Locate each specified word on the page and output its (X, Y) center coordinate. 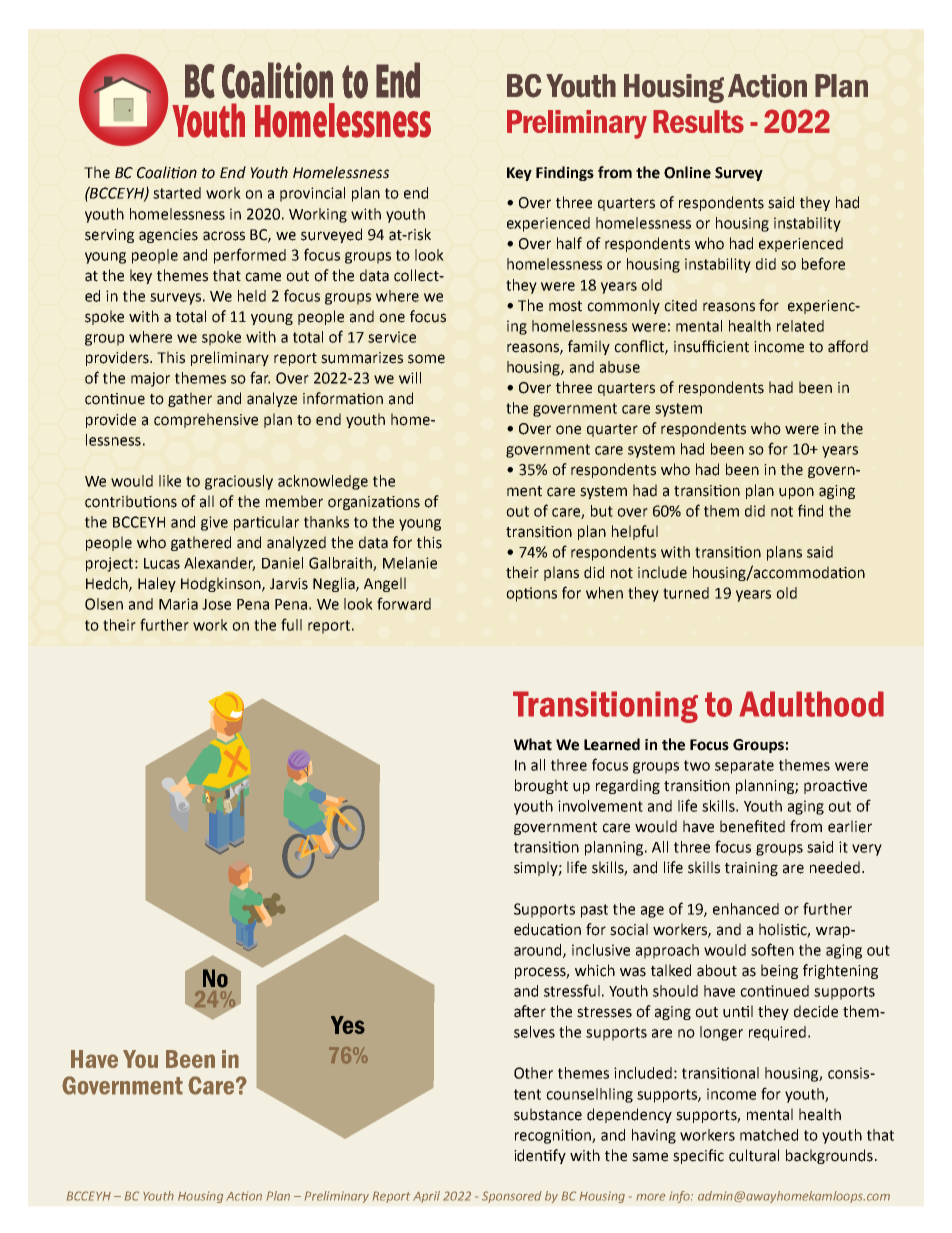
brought (541, 786)
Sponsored (512, 1197)
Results (698, 121)
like (170, 481)
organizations (374, 503)
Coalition (167, 172)
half (569, 243)
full (291, 624)
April (426, 1197)
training (751, 869)
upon (796, 493)
